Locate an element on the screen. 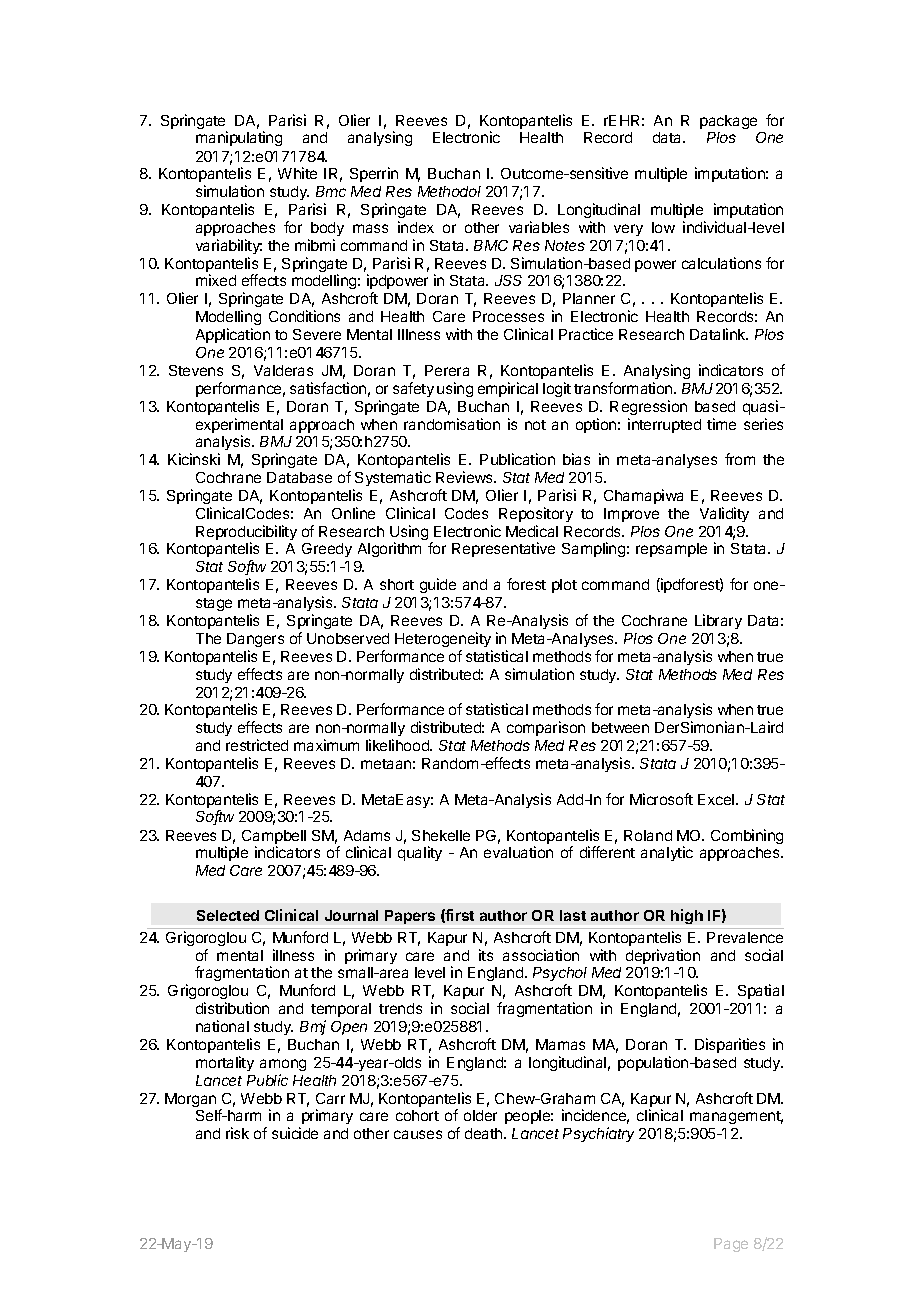 Image resolution: width=924 pixels, height=1308 pixels. risk is located at coordinates (237, 1133).
